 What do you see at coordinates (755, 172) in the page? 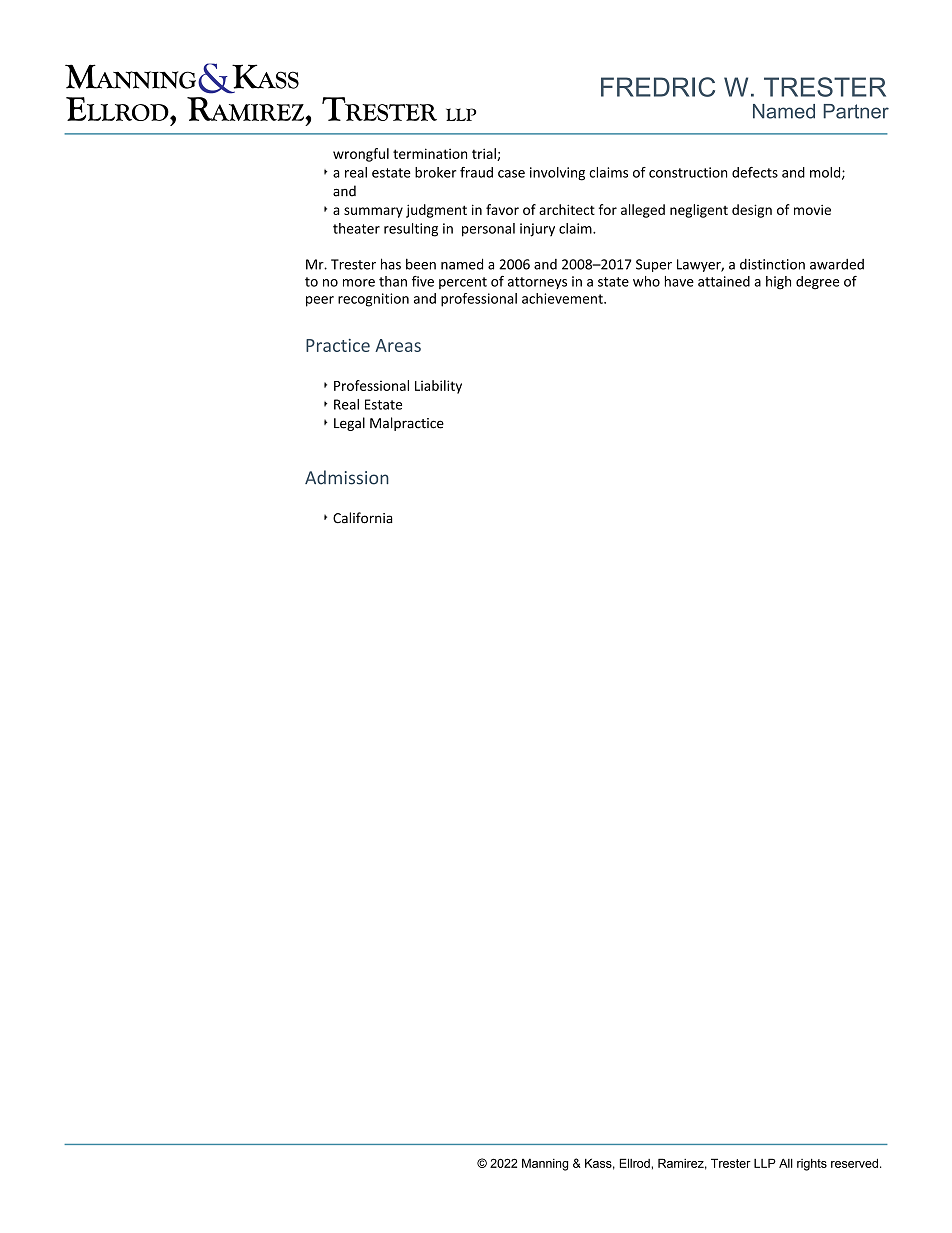
I see `defects` at bounding box center [755, 172].
